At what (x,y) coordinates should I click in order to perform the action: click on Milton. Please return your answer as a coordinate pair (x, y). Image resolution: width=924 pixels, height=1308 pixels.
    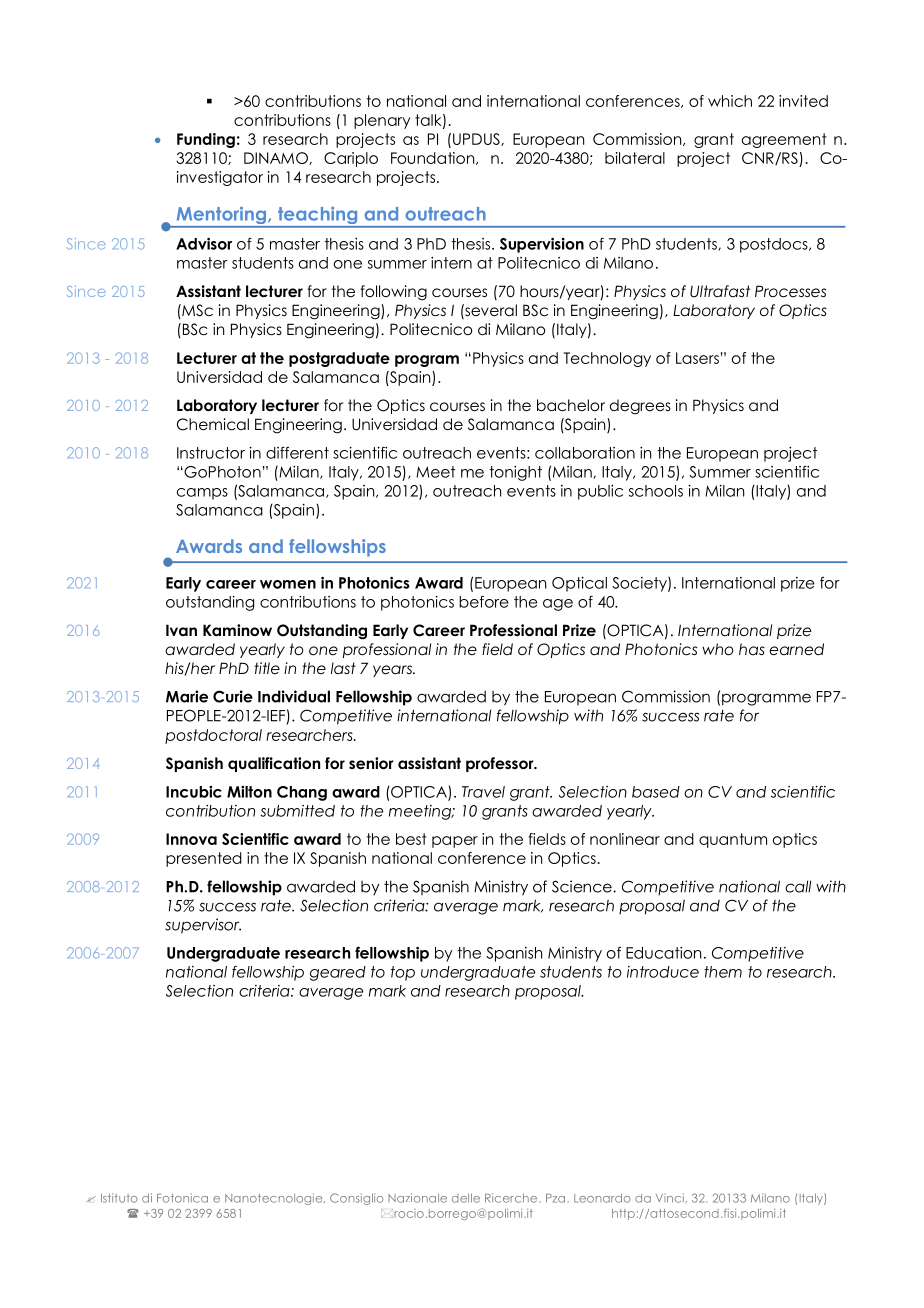
    Looking at the image, I should click on (249, 792).
